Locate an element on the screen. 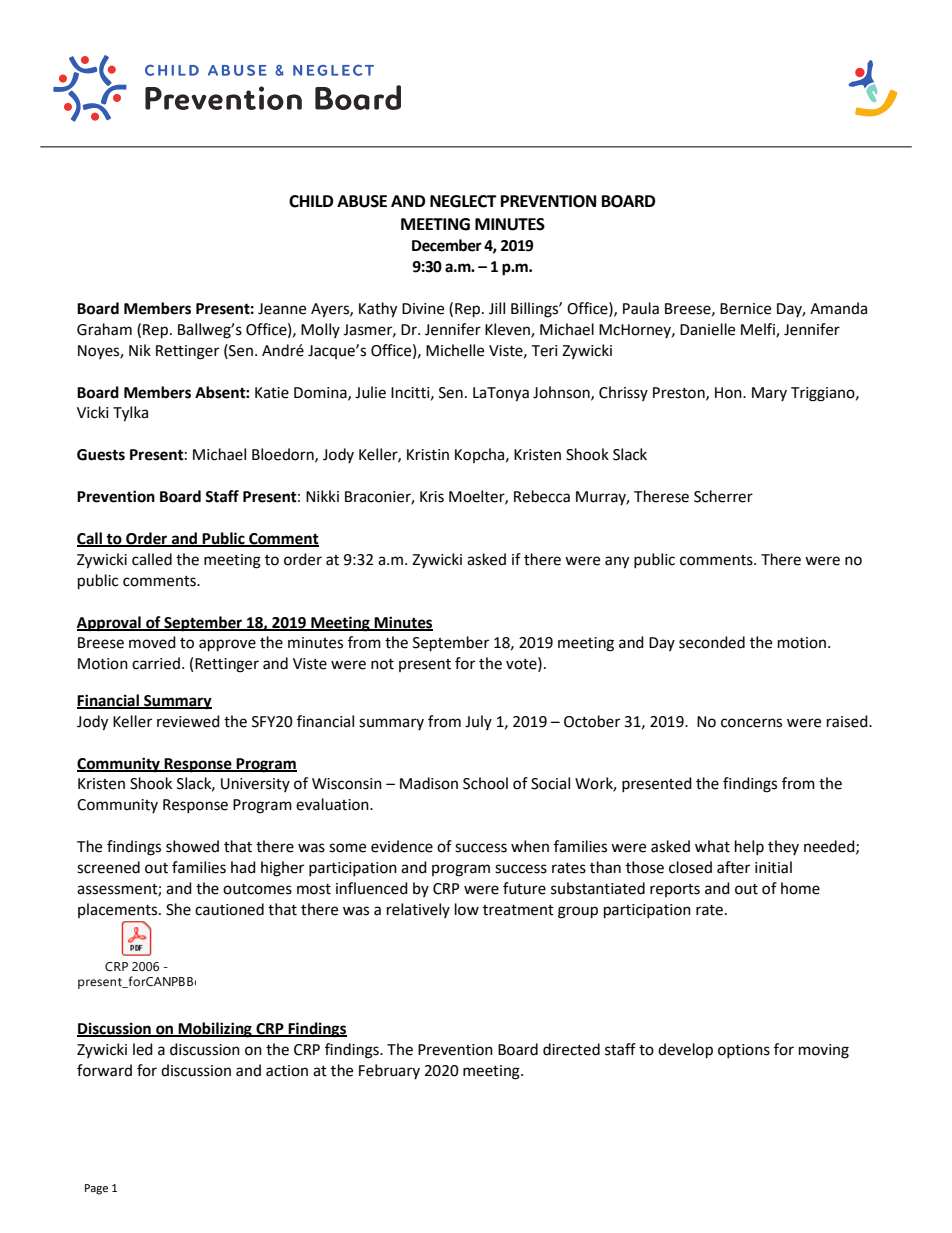  CHILD is located at coordinates (311, 201).
